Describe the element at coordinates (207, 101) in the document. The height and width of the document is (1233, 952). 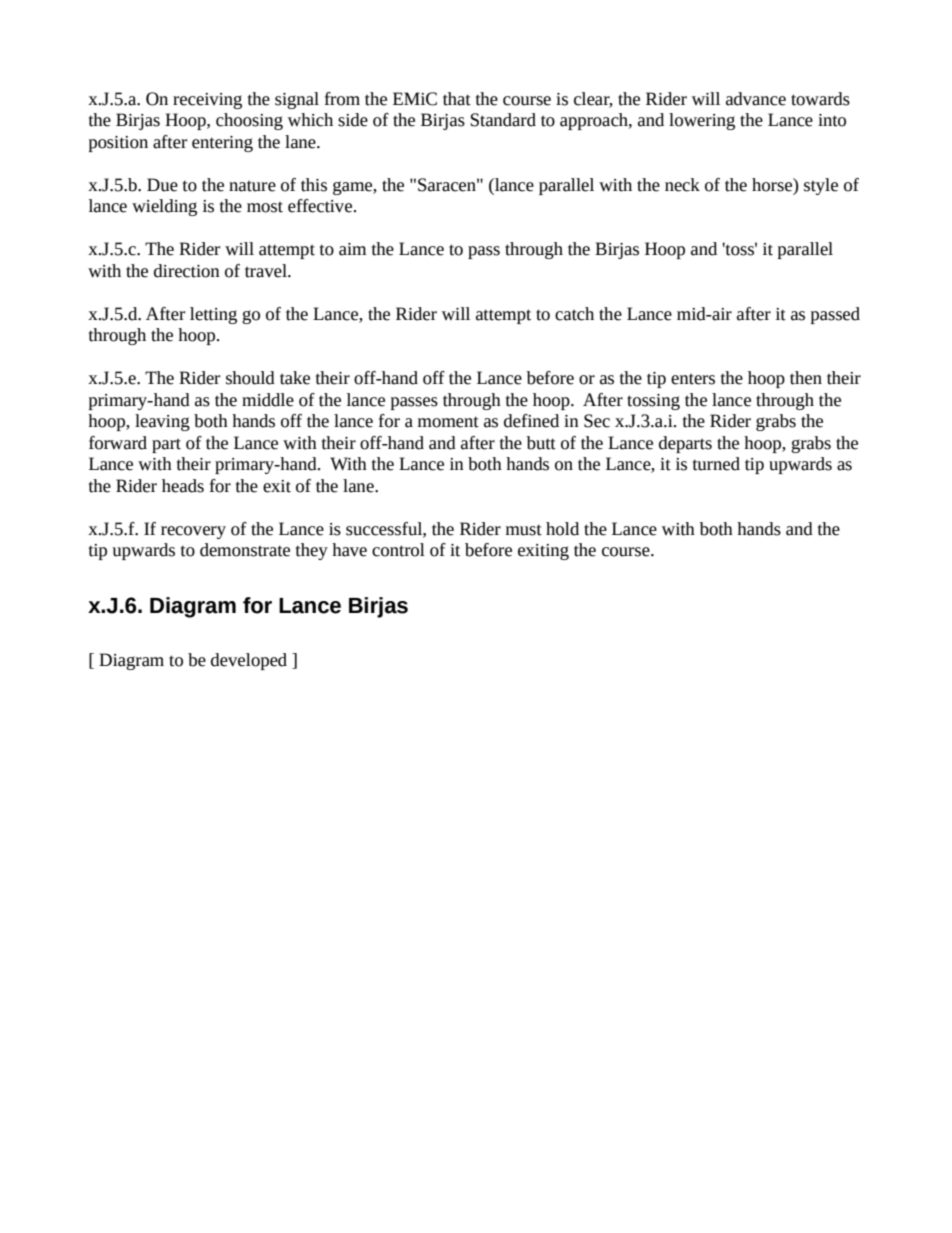
I see `receiving` at that location.
